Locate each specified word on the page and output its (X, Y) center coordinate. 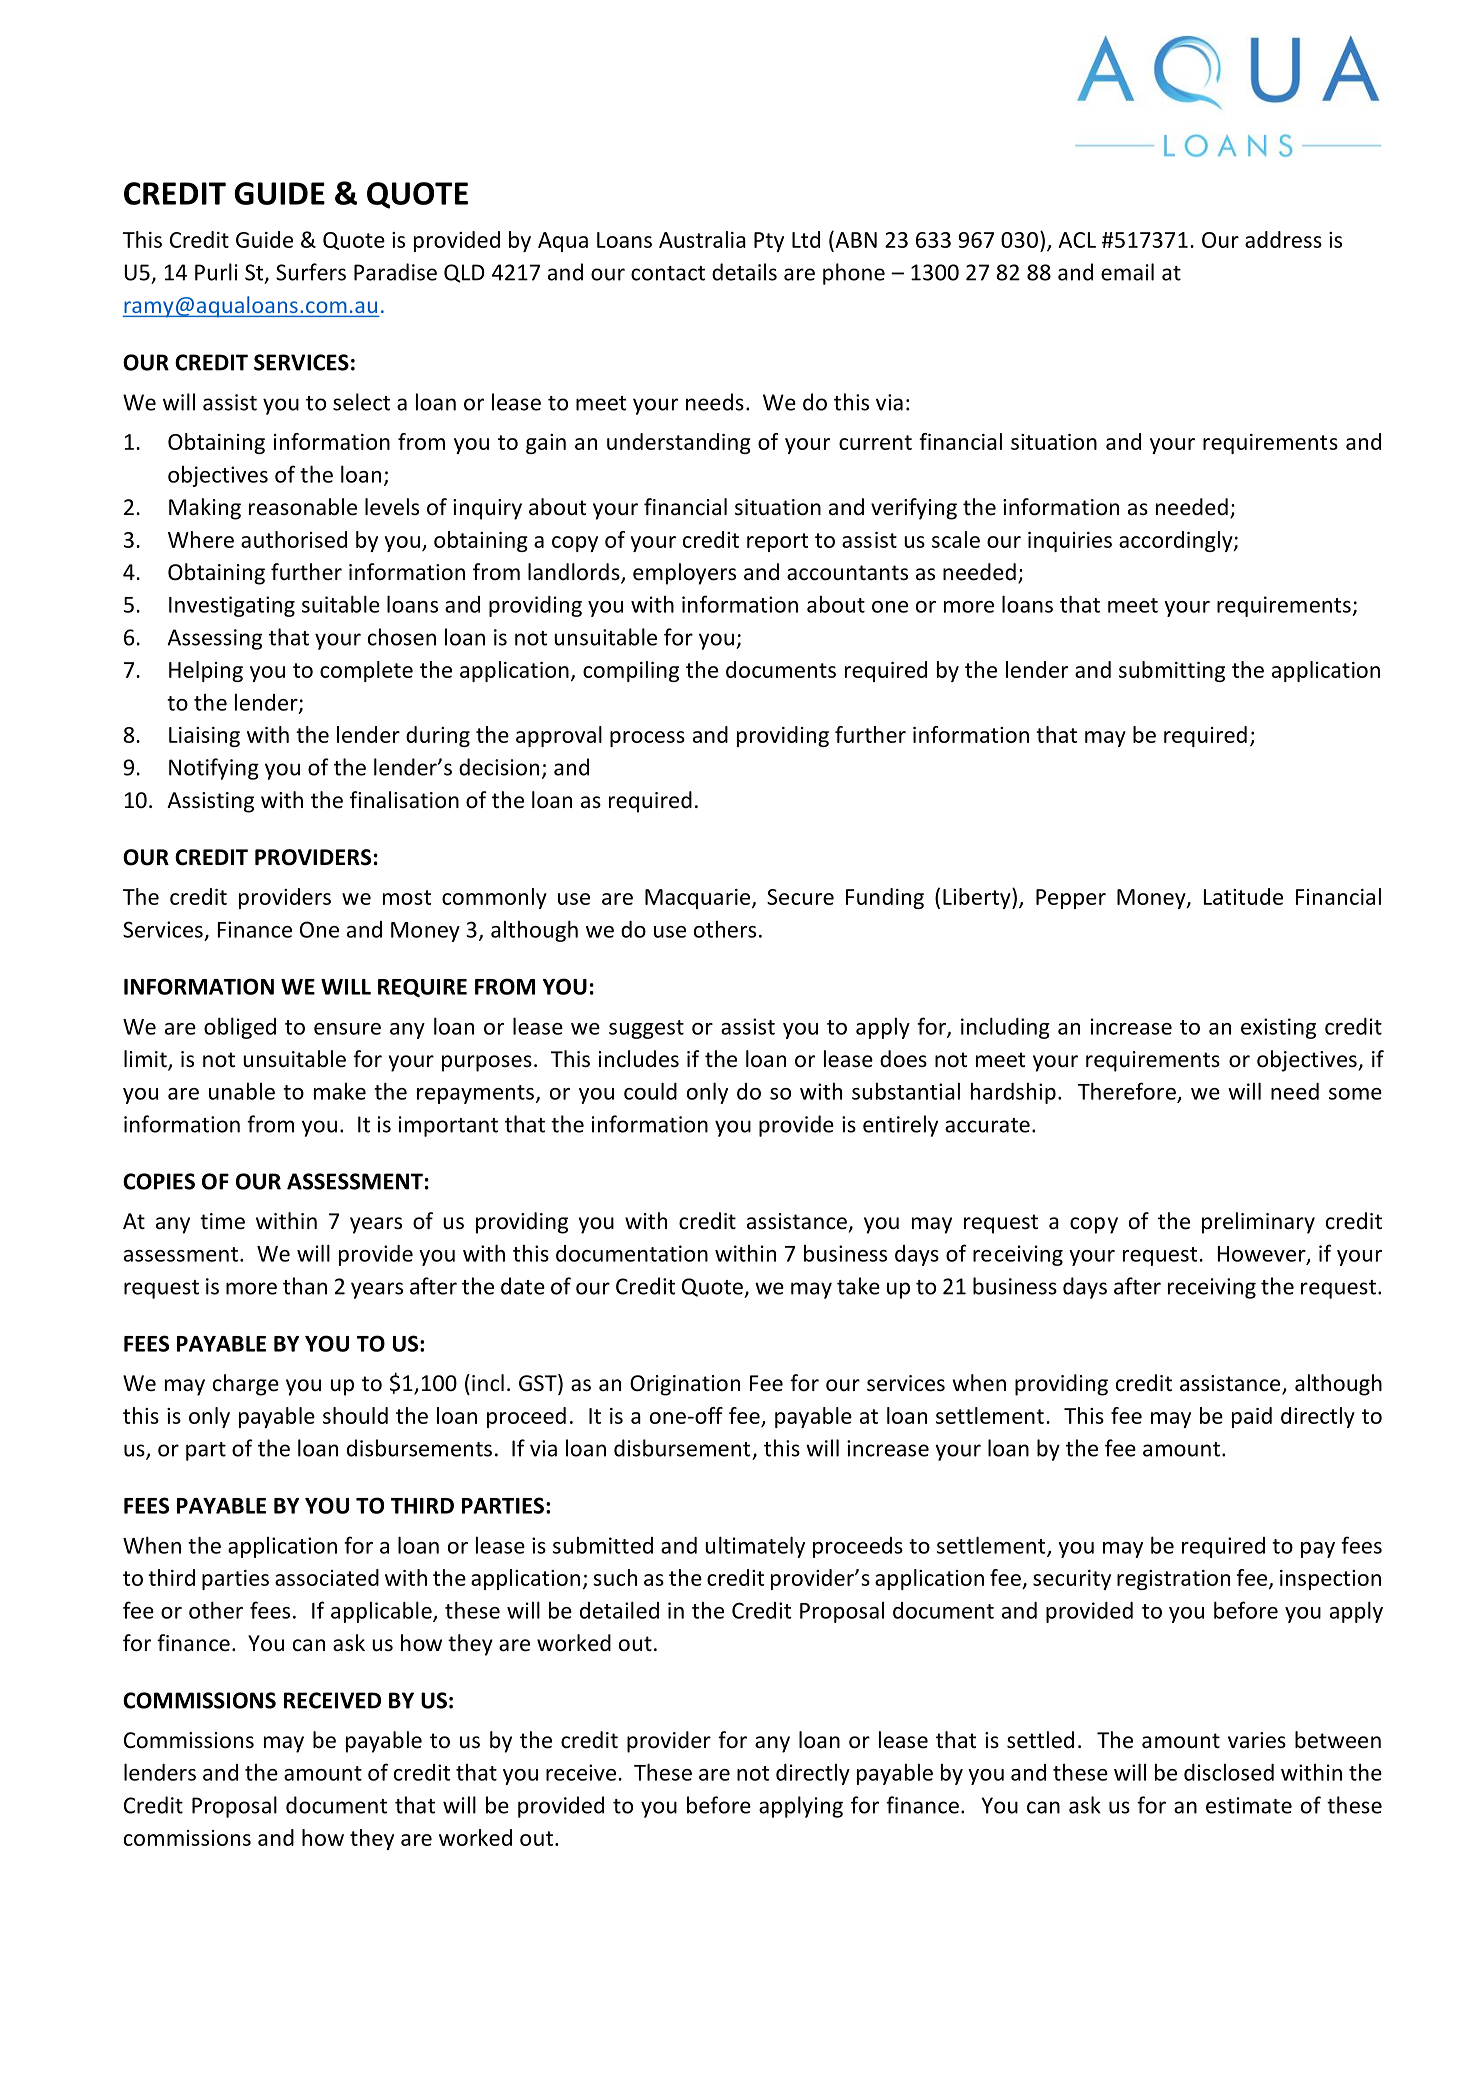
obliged (240, 1028)
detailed (619, 1610)
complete (366, 671)
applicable (382, 1612)
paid (1252, 1417)
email (1127, 272)
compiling (631, 671)
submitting (1172, 671)
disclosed (1229, 1772)
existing (1278, 1028)
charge (246, 1385)
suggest (646, 1029)
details (744, 272)
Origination (685, 1385)
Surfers (311, 272)
